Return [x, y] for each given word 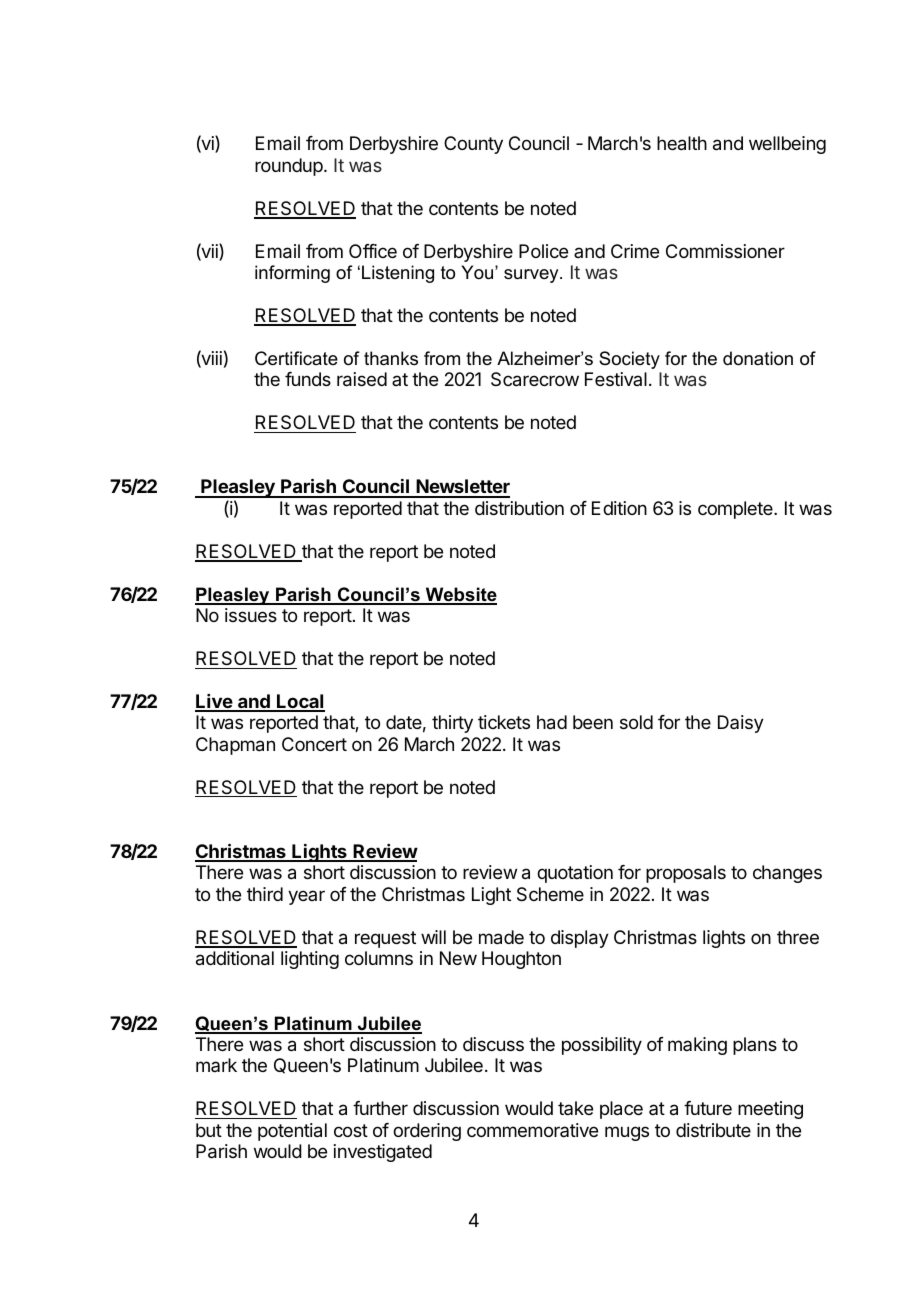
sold [636, 722]
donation [758, 358]
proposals [686, 874]
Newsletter [462, 488]
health [682, 143]
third [265, 894]
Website [460, 595]
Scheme [550, 894]
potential [292, 1132]
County [473, 145]
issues [251, 615]
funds [308, 379]
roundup [289, 167]
